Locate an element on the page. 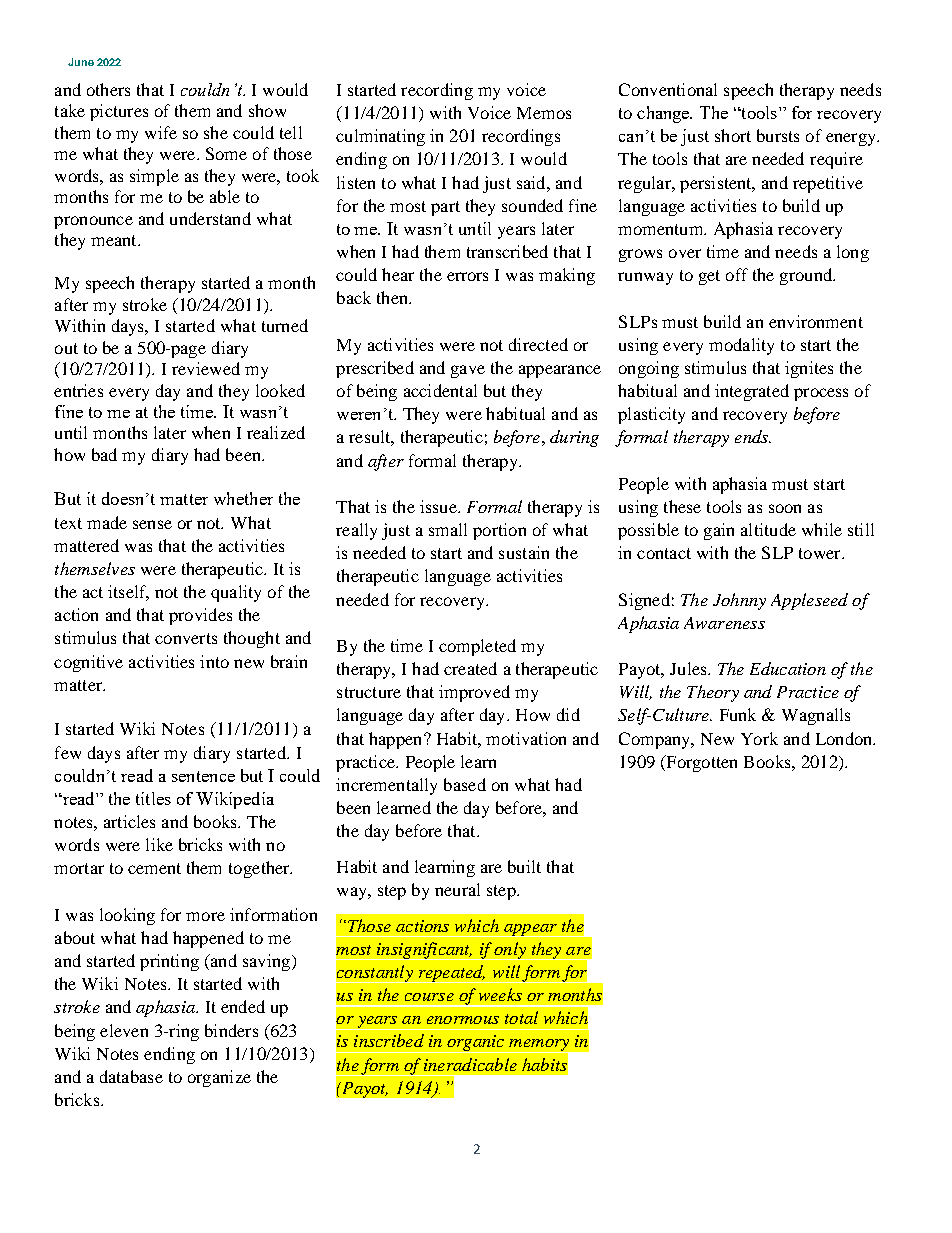 The height and width of the image is (1233, 952). Education is located at coordinates (788, 668).
